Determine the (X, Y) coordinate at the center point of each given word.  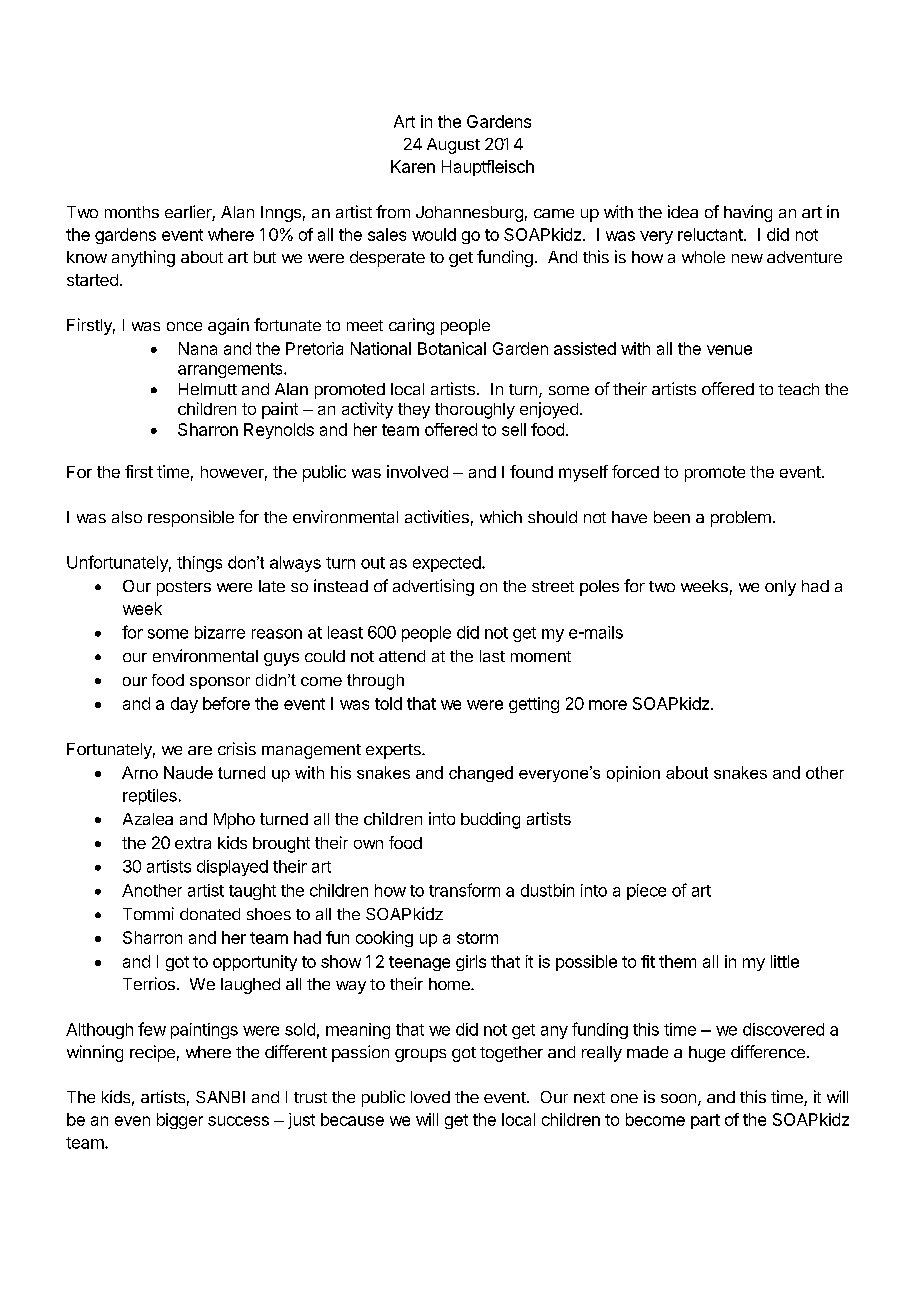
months (132, 212)
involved (417, 471)
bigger (180, 1121)
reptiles (150, 797)
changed (481, 774)
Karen (413, 166)
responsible (191, 518)
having (748, 213)
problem (741, 519)
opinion (633, 774)
